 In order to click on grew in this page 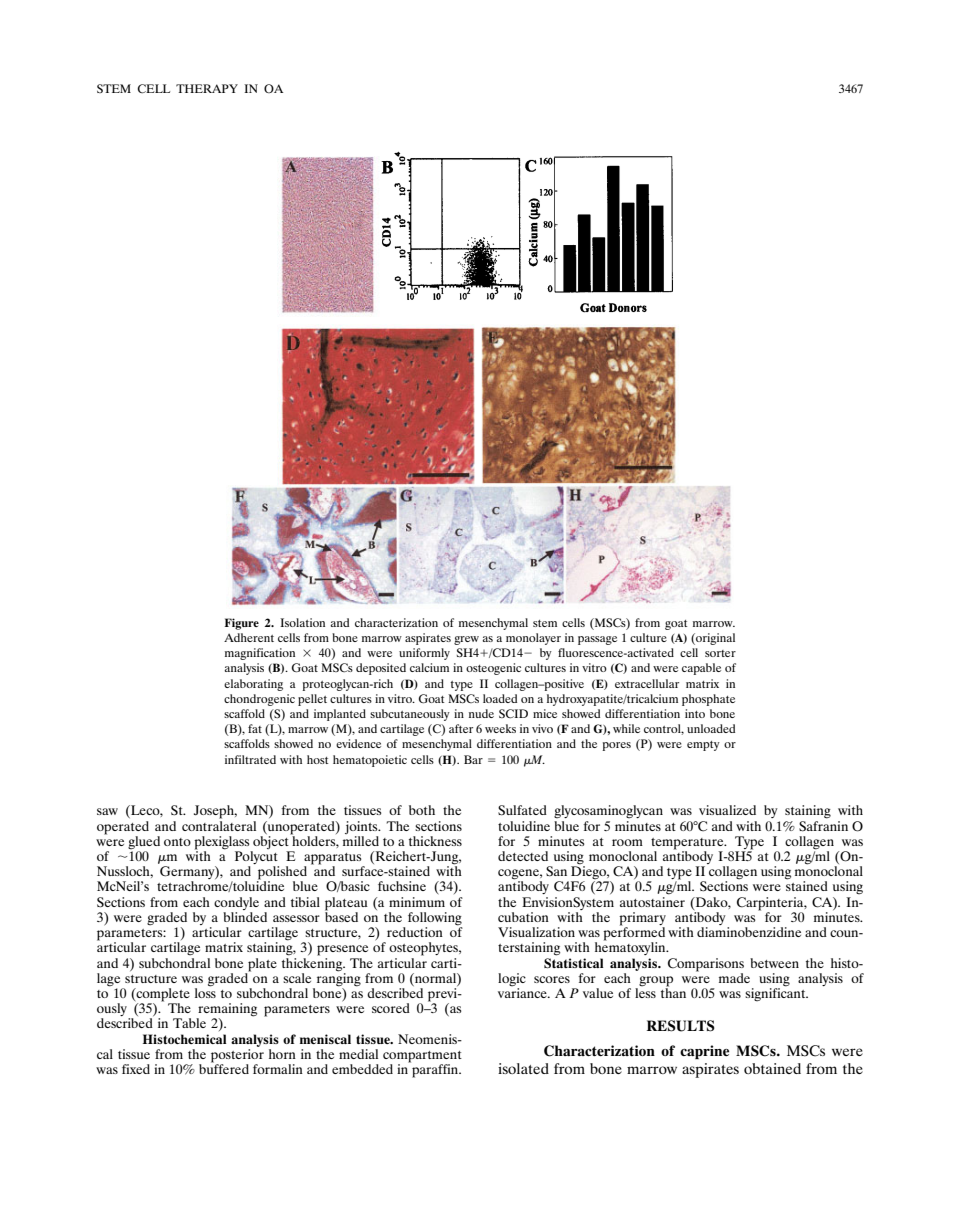, I will do `click(466, 640)`.
